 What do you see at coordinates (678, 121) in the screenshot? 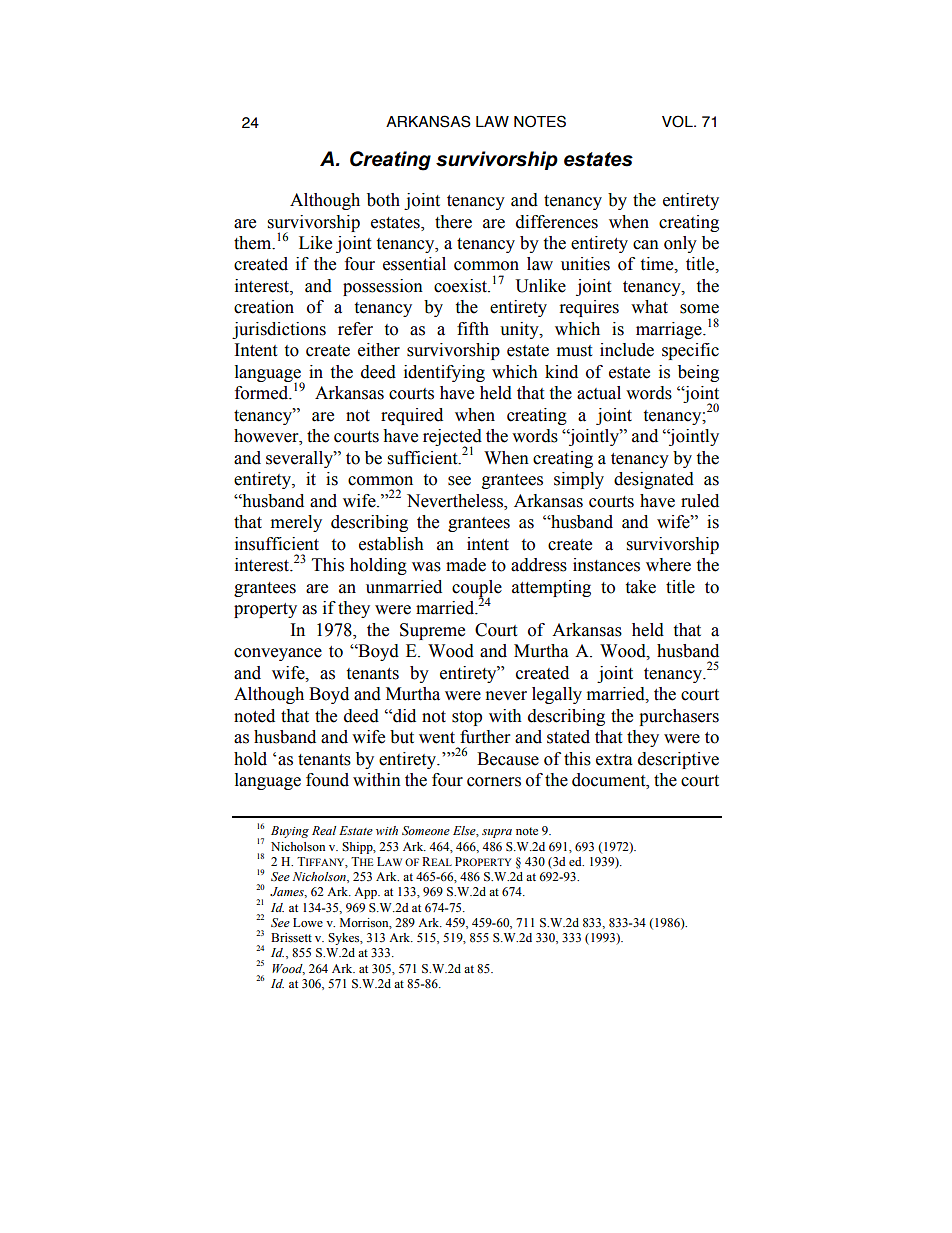
I see `VOL` at bounding box center [678, 121].
